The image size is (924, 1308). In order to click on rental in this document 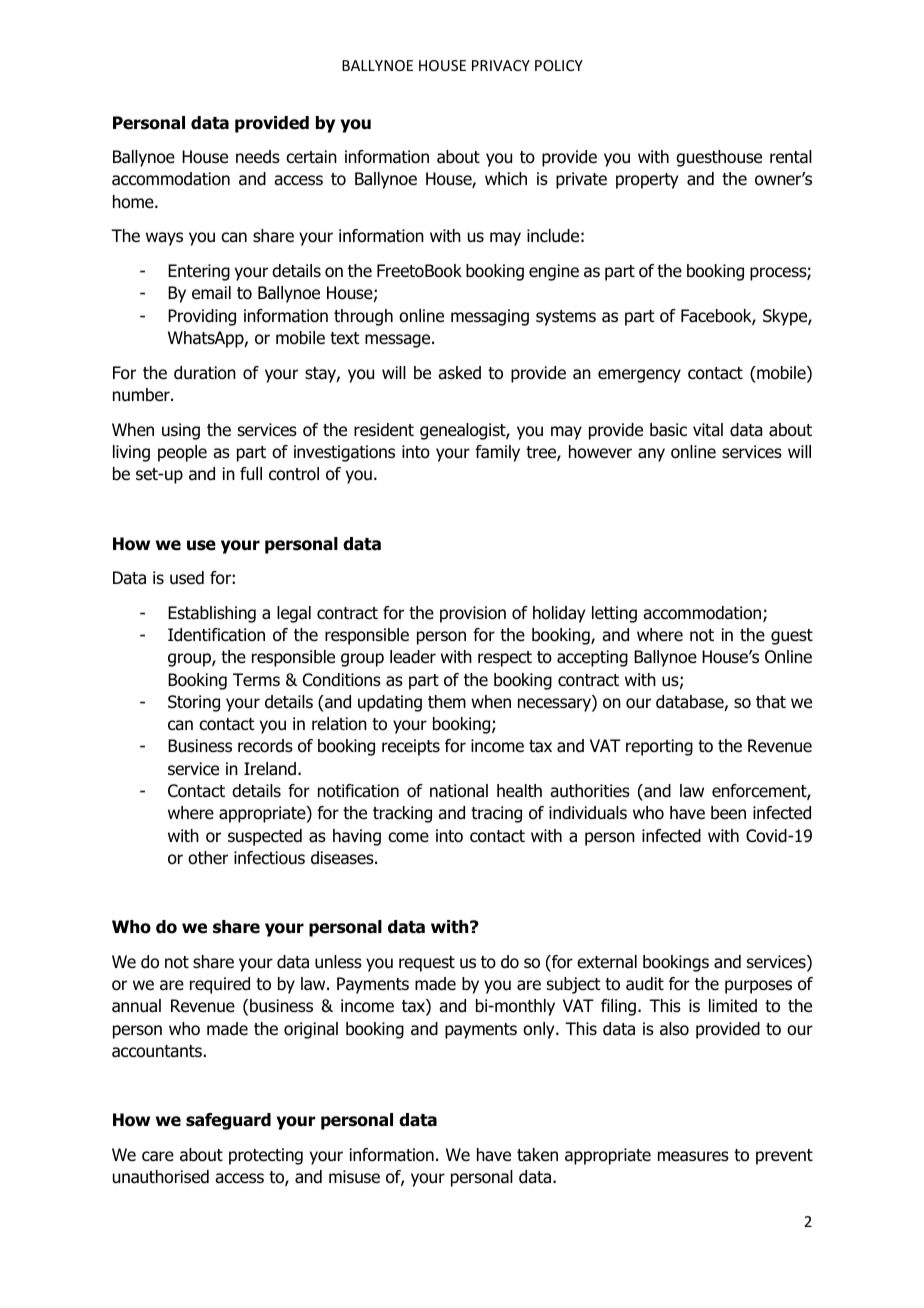, I will do `click(791, 157)`.
